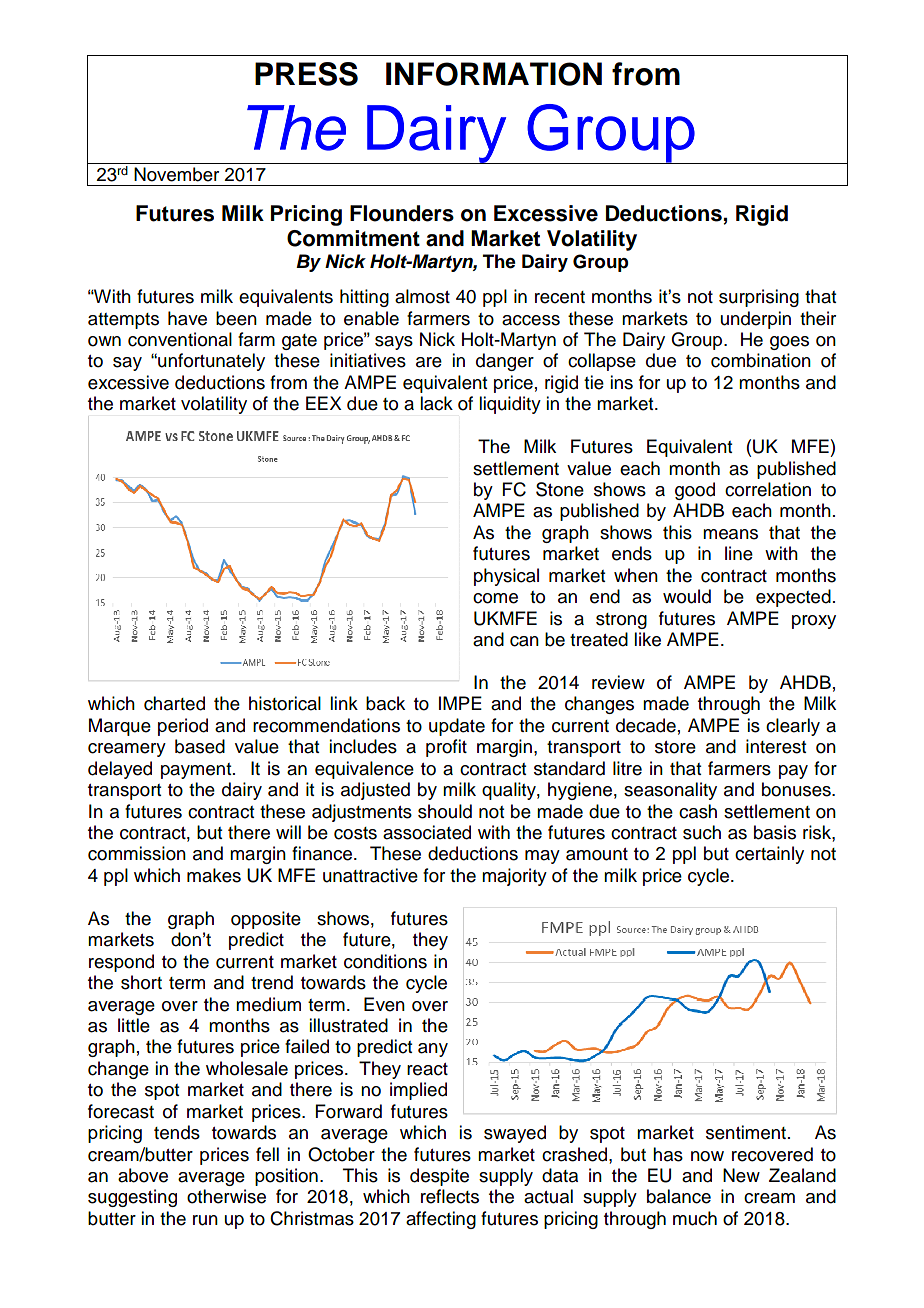 The width and height of the document is (924, 1308). Describe the element at coordinates (180, 339) in the document. I see `conventional` at that location.
